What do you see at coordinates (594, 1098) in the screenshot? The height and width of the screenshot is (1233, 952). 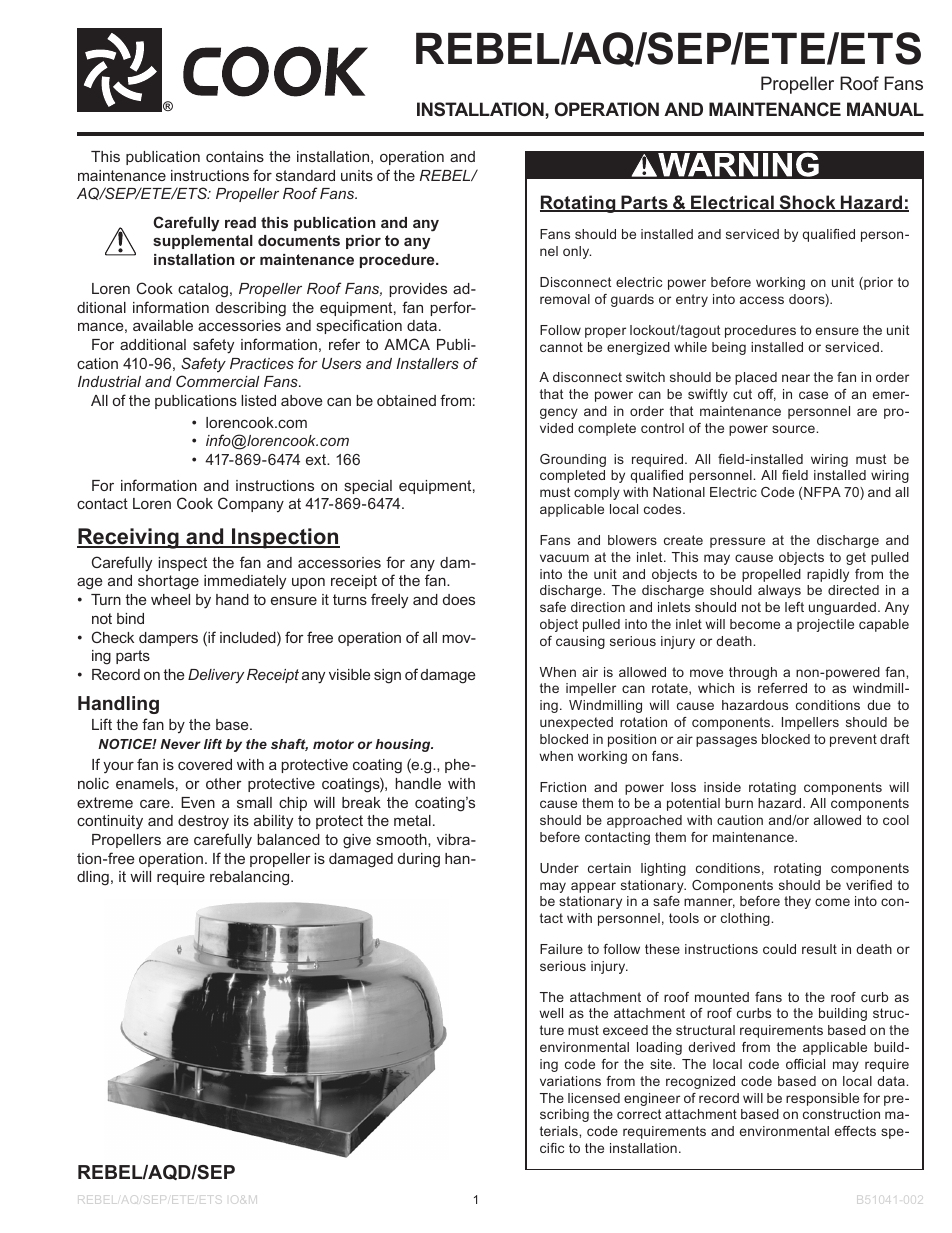 I see `licensed` at bounding box center [594, 1098].
